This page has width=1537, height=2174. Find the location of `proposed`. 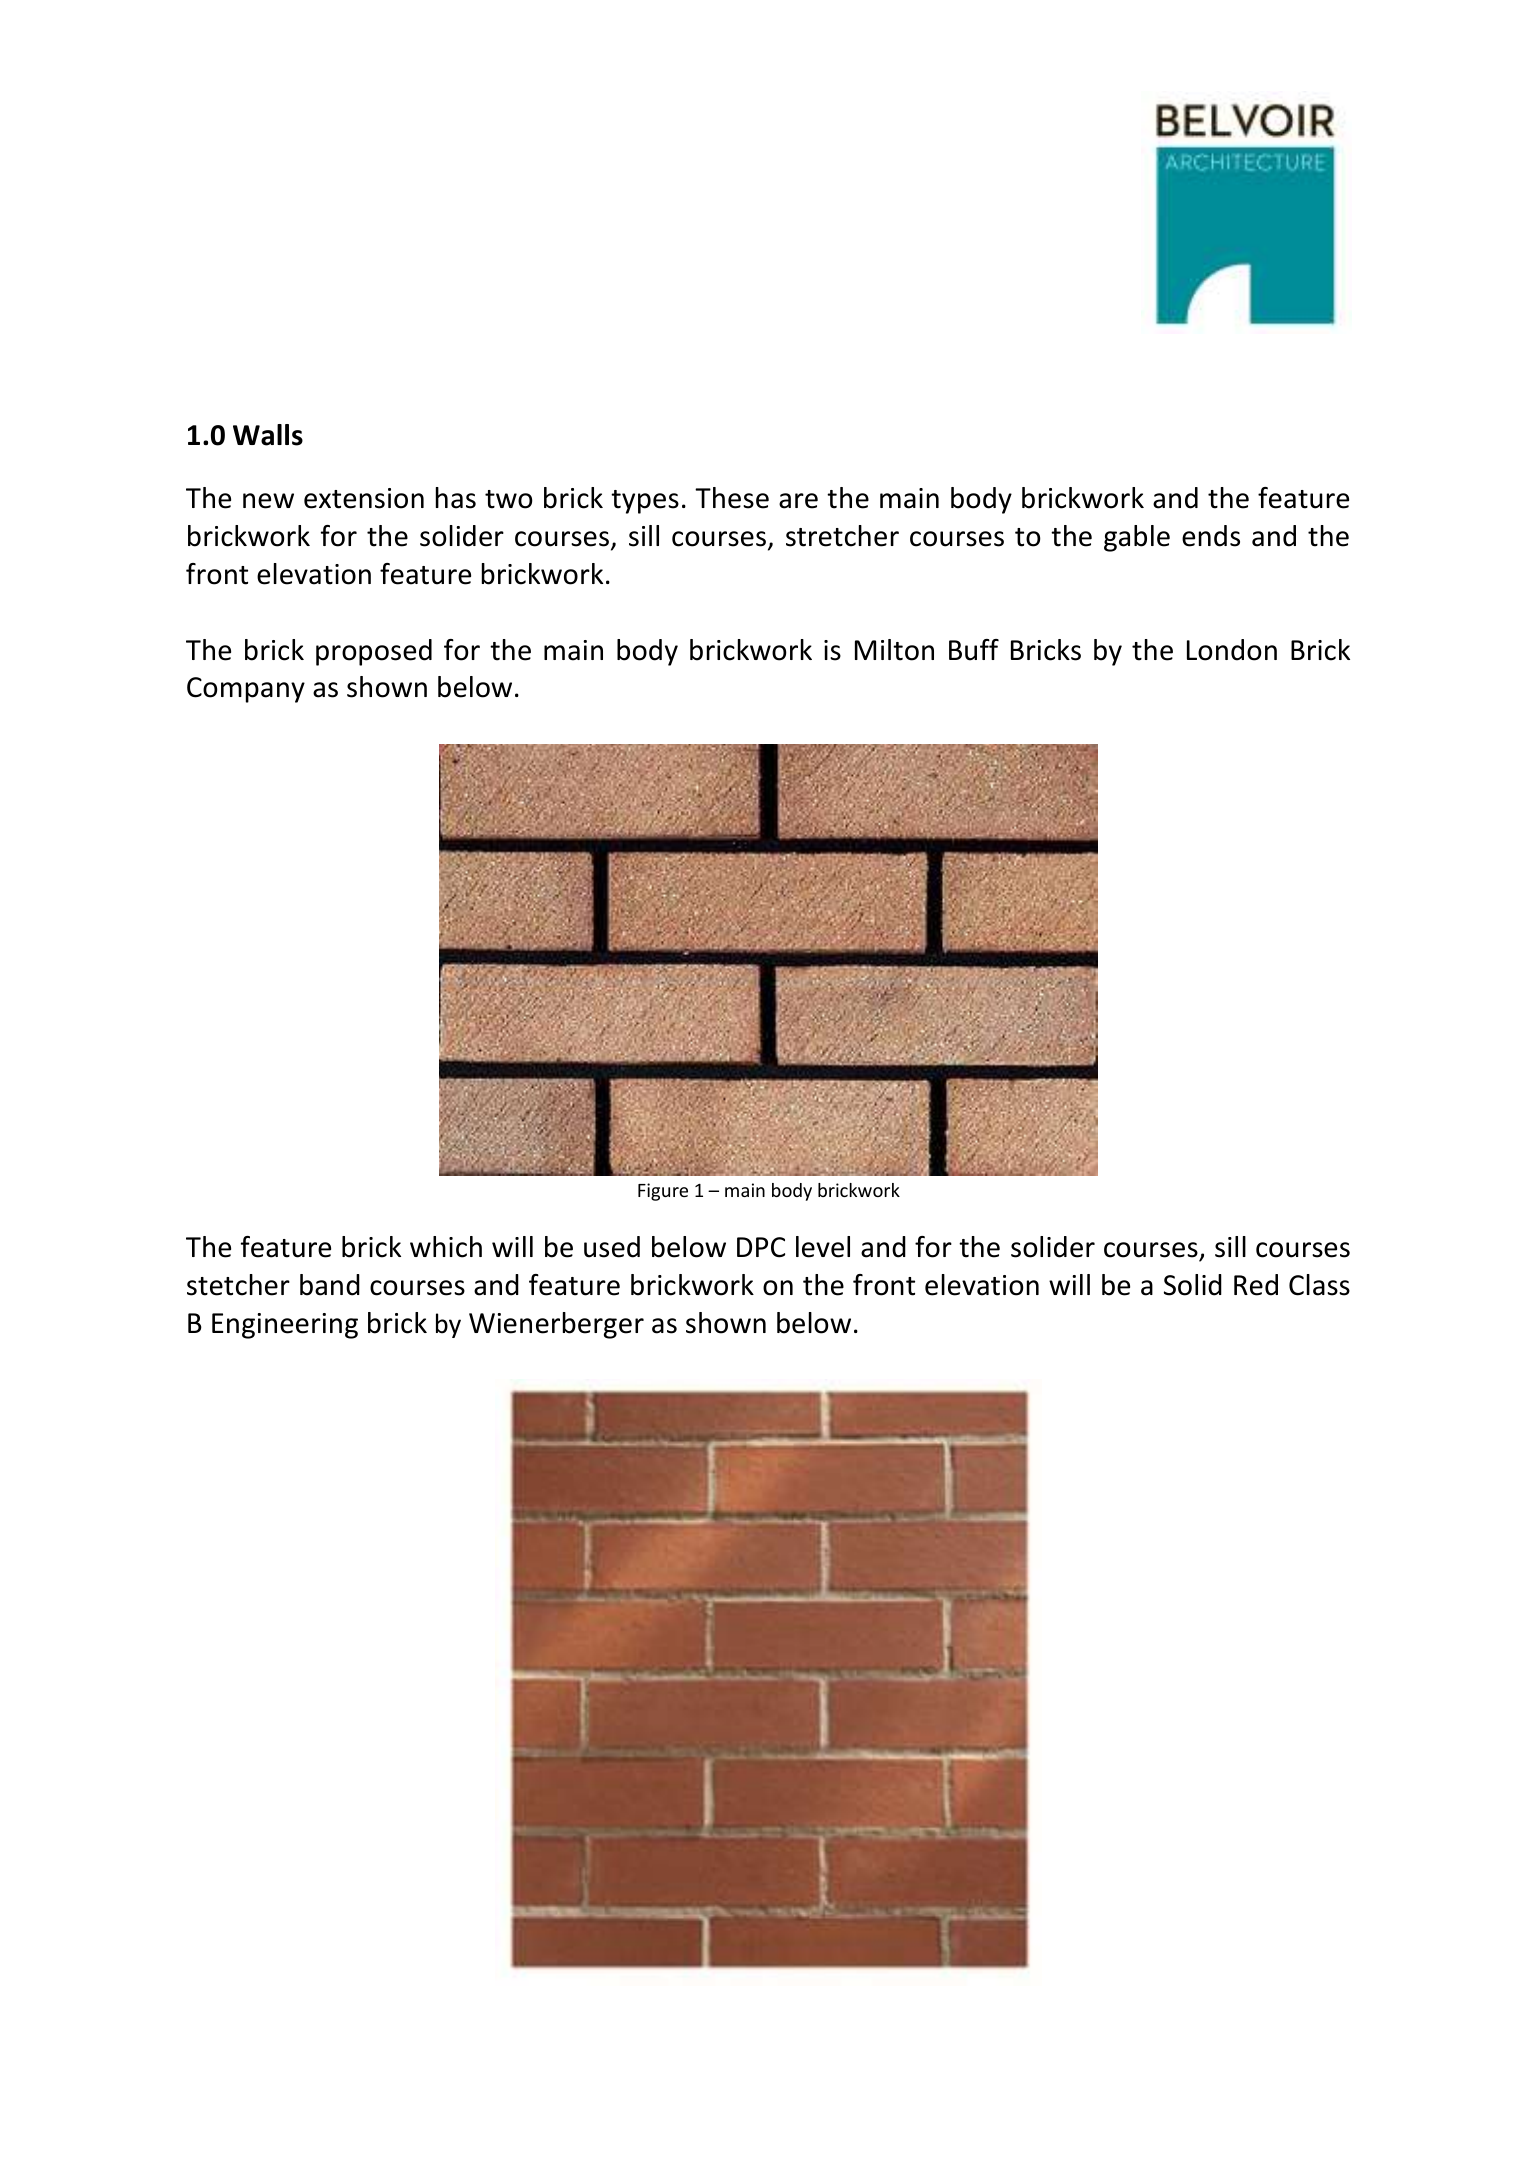

proposed is located at coordinates (374, 652).
